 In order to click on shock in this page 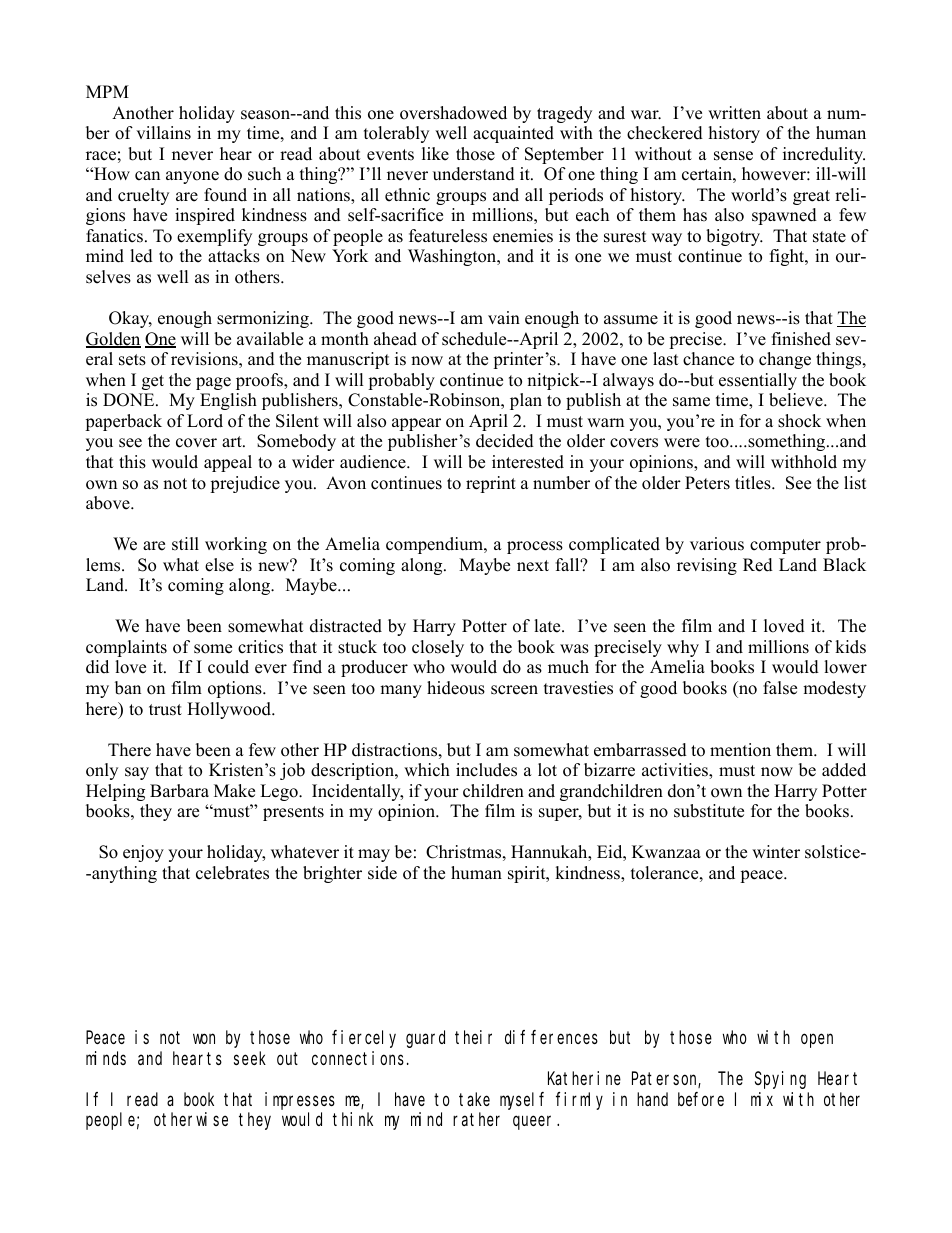, I will do `click(799, 421)`.
